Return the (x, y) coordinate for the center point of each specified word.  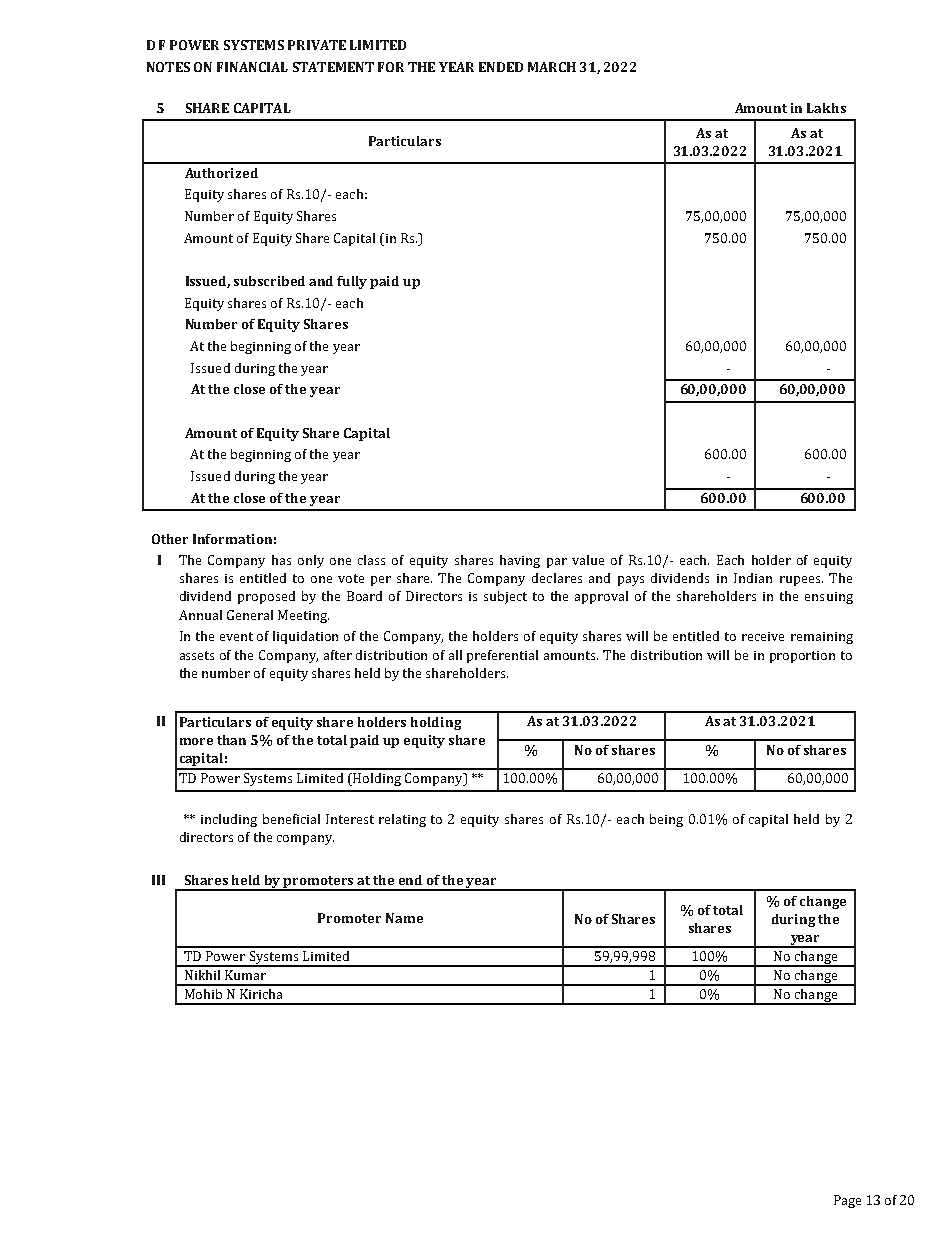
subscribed (269, 281)
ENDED (501, 67)
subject (505, 597)
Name (404, 918)
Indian (753, 578)
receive (763, 636)
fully (352, 282)
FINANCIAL (252, 67)
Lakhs (826, 108)
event (236, 636)
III (158, 880)
